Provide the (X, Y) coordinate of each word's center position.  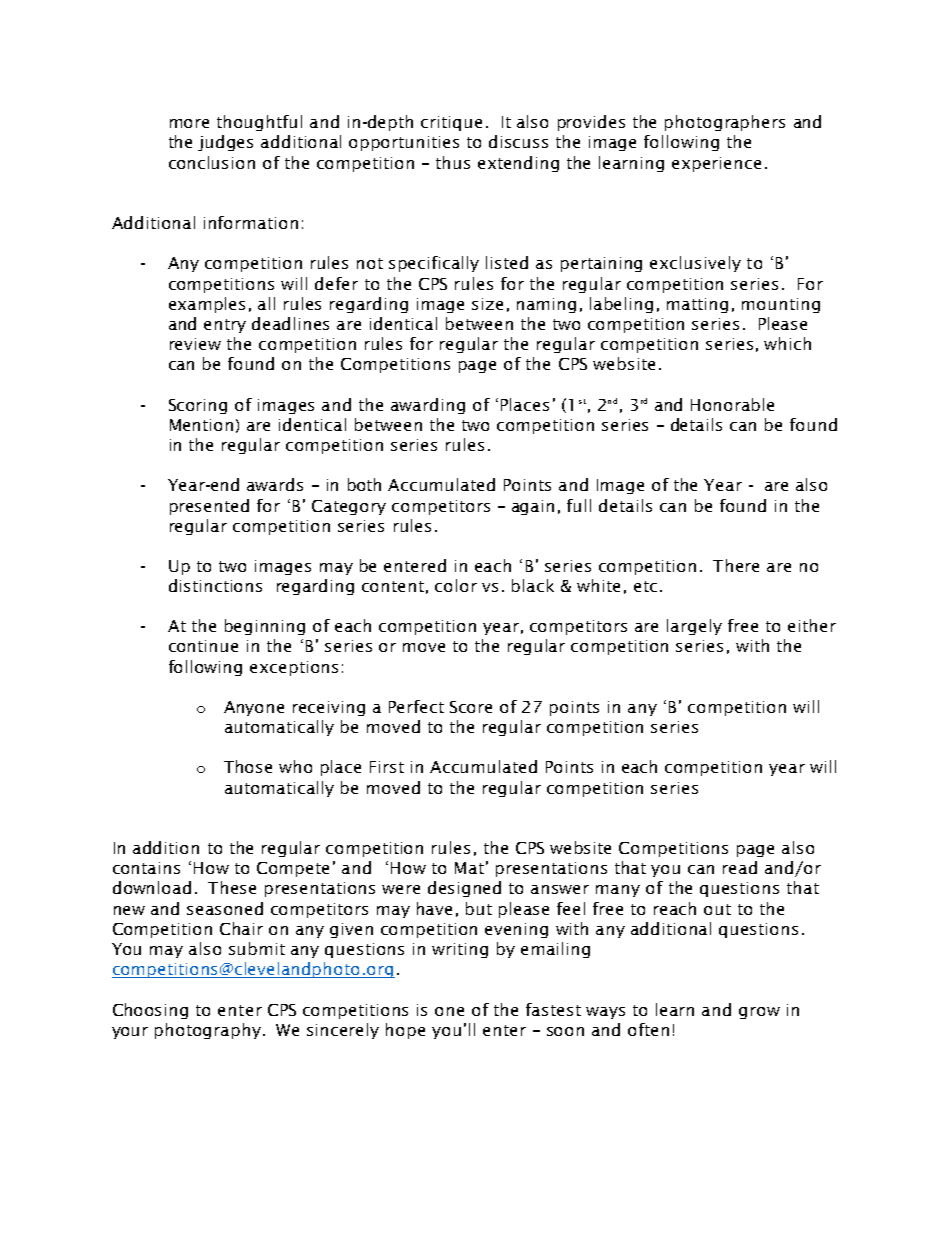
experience (716, 164)
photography (208, 1031)
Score (471, 707)
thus (453, 162)
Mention (201, 425)
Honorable (732, 404)
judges (225, 143)
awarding (428, 406)
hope (405, 1031)
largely (694, 627)
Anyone (254, 708)
